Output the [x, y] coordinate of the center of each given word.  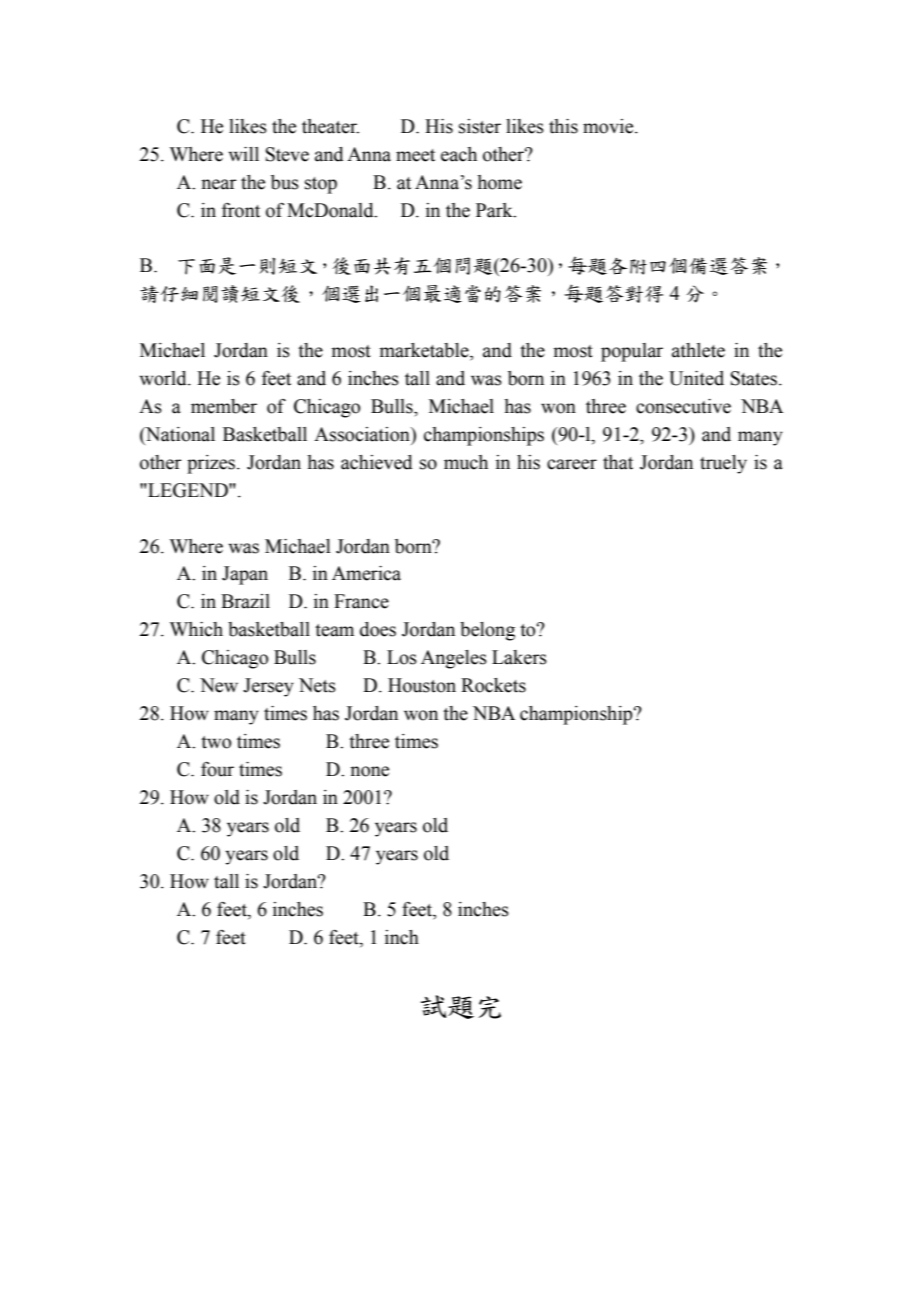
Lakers [519, 657]
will [244, 154]
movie [609, 126]
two [216, 742]
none [369, 771]
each [459, 154]
